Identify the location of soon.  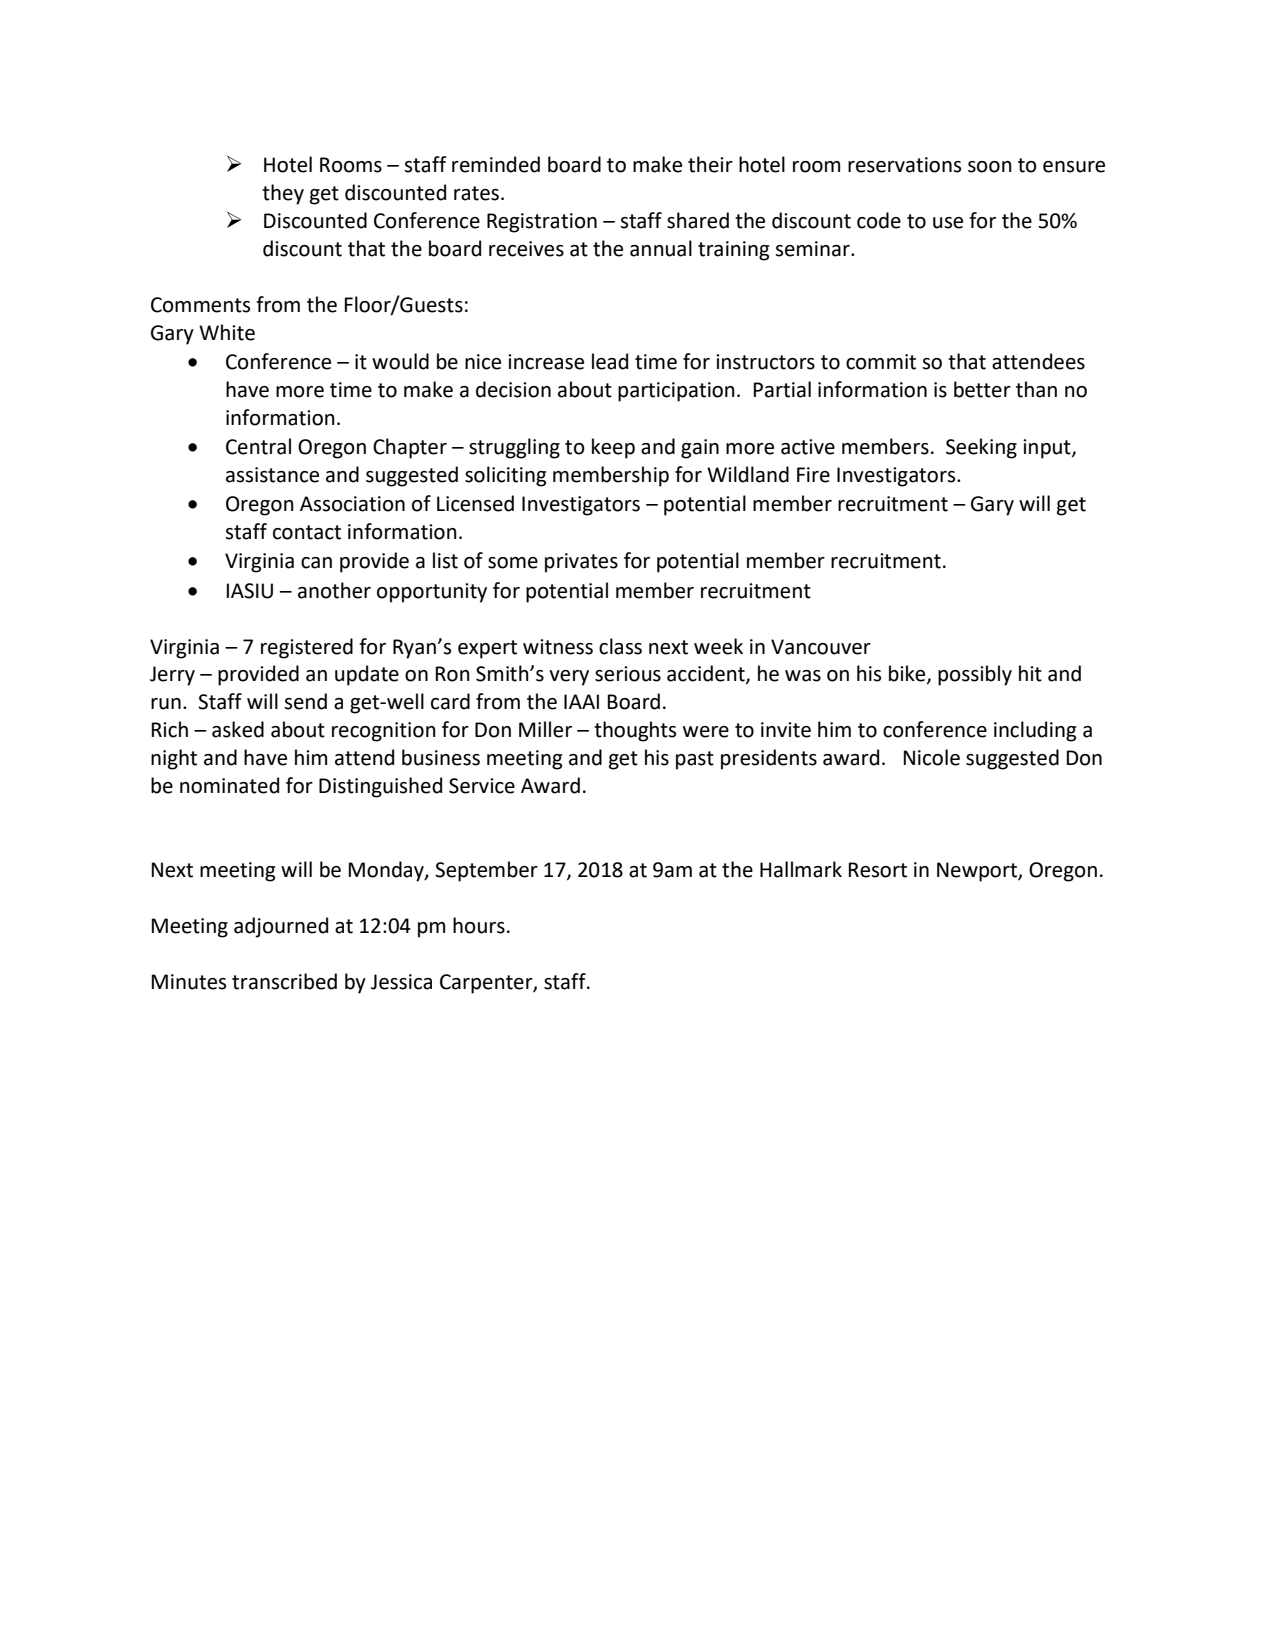
(990, 167).
